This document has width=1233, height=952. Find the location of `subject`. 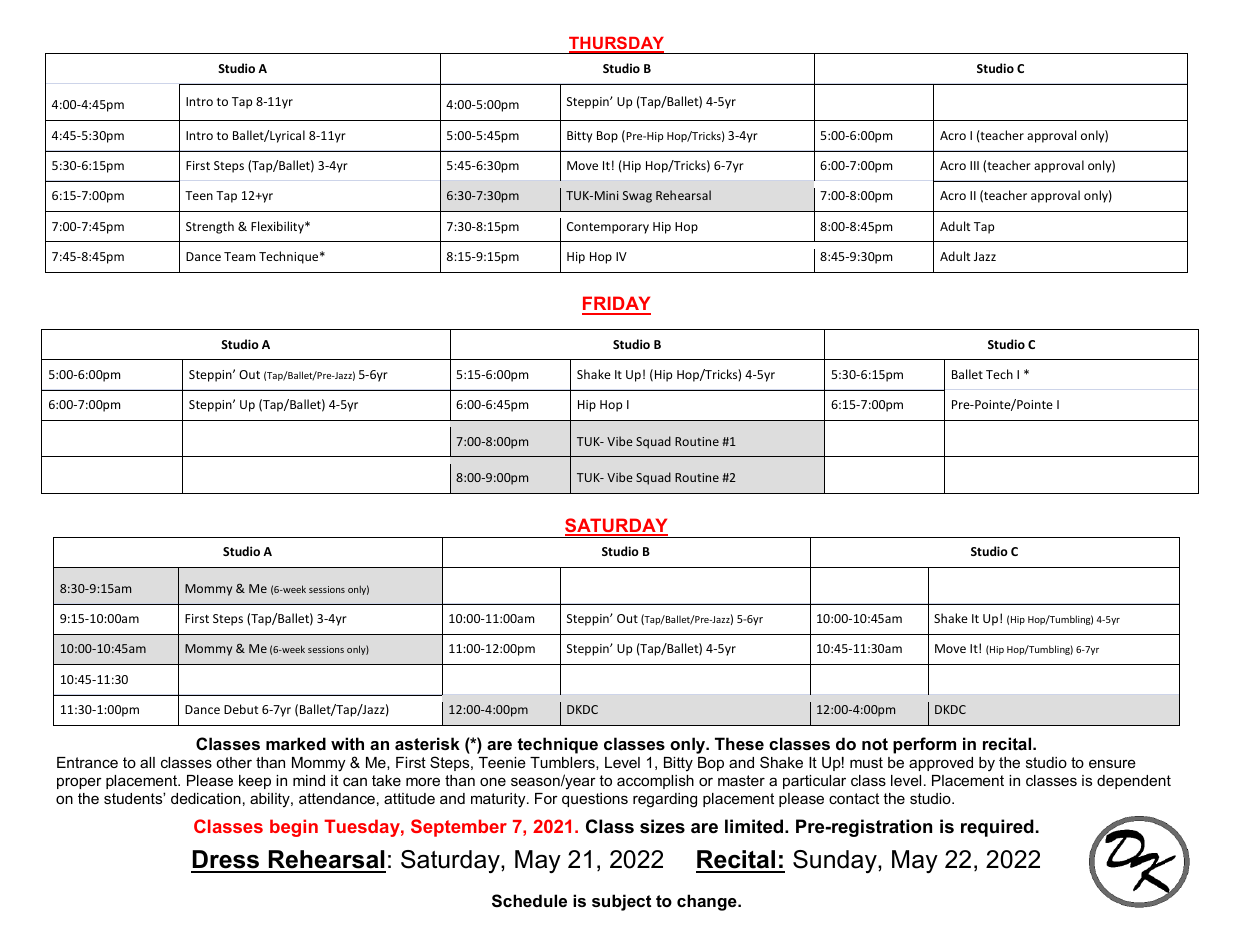

subject is located at coordinates (621, 902).
